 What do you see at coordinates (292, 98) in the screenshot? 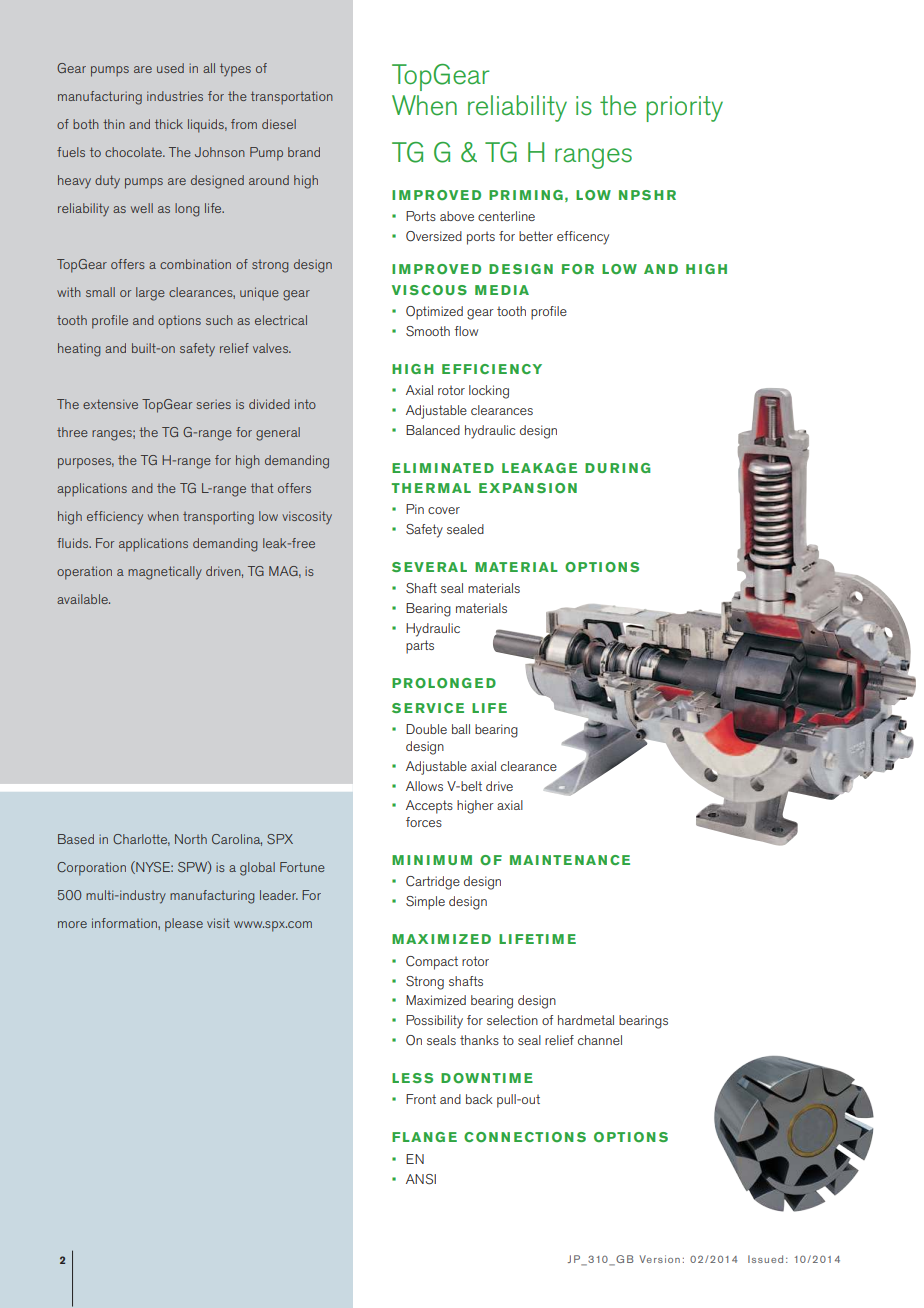
I see `transportation` at bounding box center [292, 98].
